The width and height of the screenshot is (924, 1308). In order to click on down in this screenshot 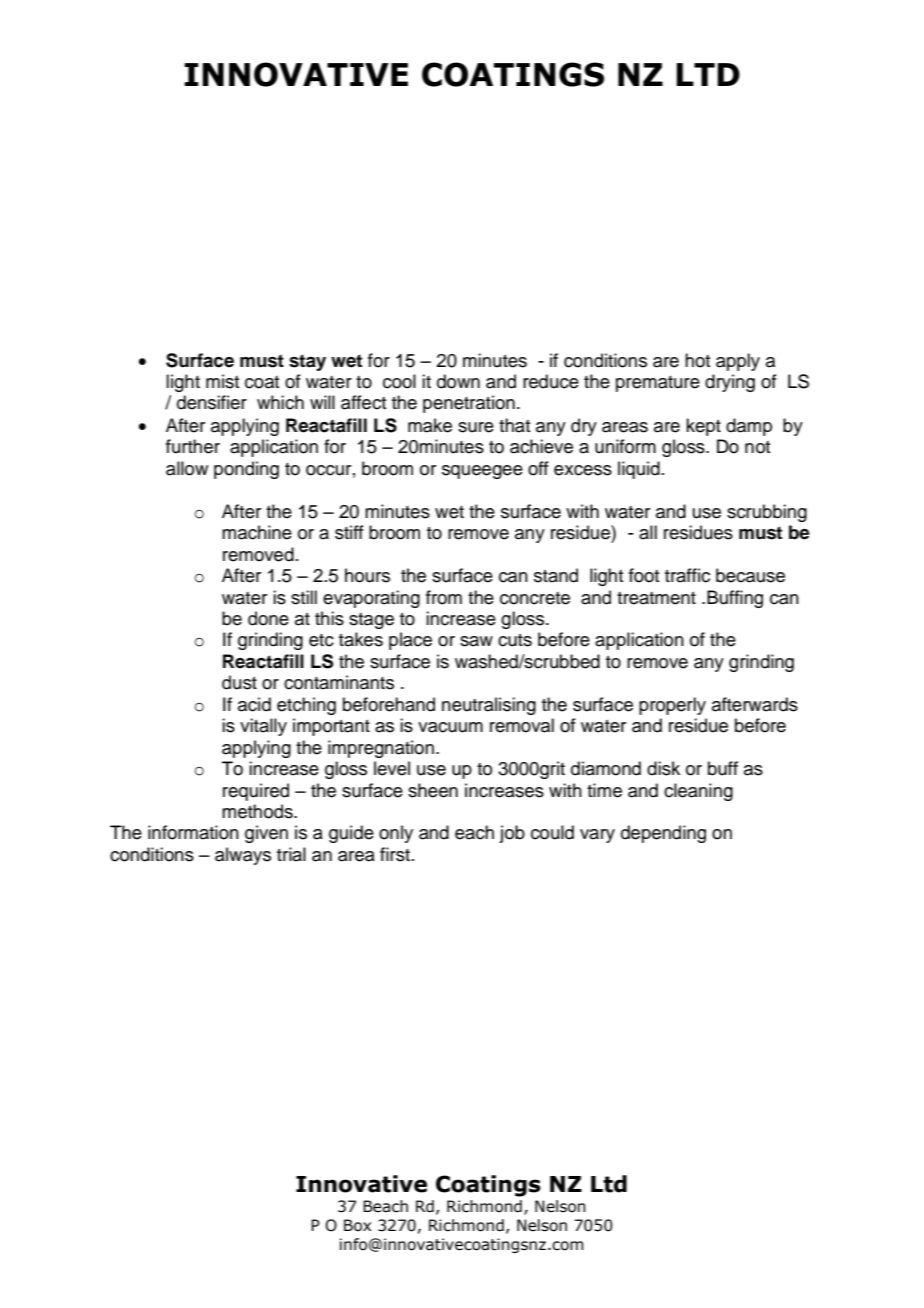, I will do `click(458, 381)`.
